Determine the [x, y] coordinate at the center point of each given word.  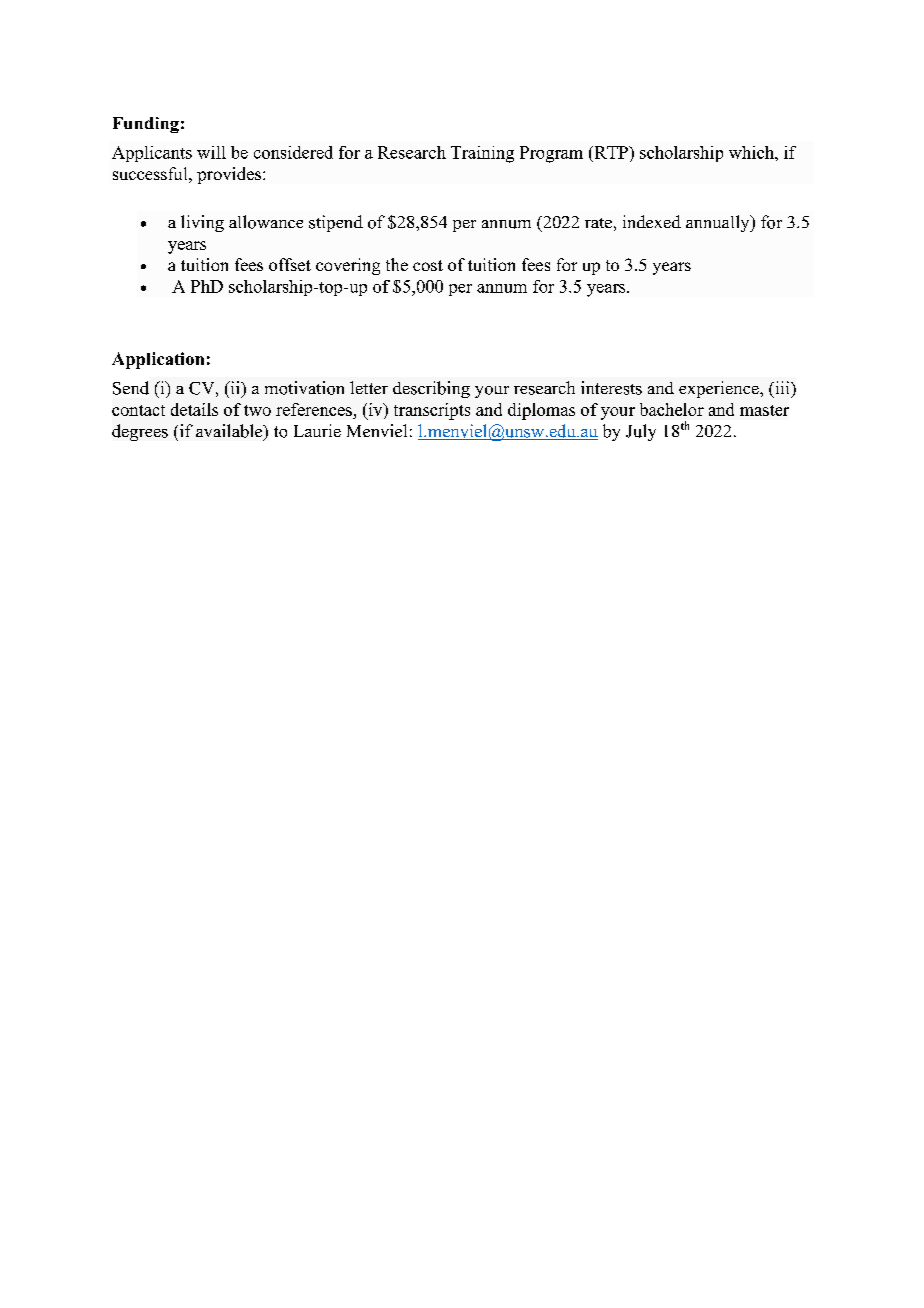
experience [720, 389]
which [752, 152]
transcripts [432, 411]
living [202, 223]
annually [719, 223]
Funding [146, 125]
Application [158, 360]
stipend [336, 223]
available [230, 432]
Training [482, 154]
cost [428, 265]
